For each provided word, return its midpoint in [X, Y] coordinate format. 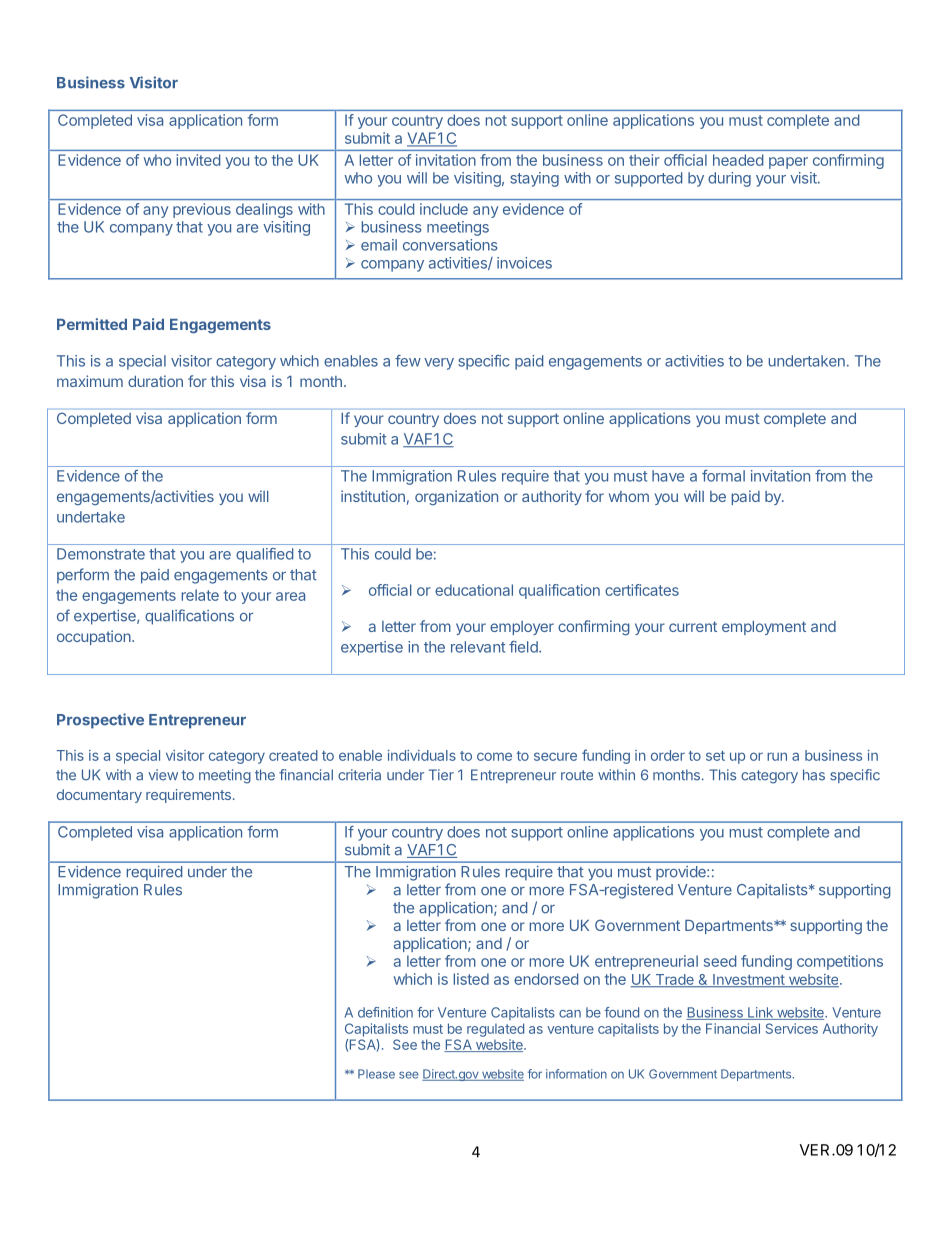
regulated [495, 1030]
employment [764, 628]
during [729, 179]
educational [474, 590]
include [444, 209]
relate [200, 595]
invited [198, 160]
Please [376, 1074]
